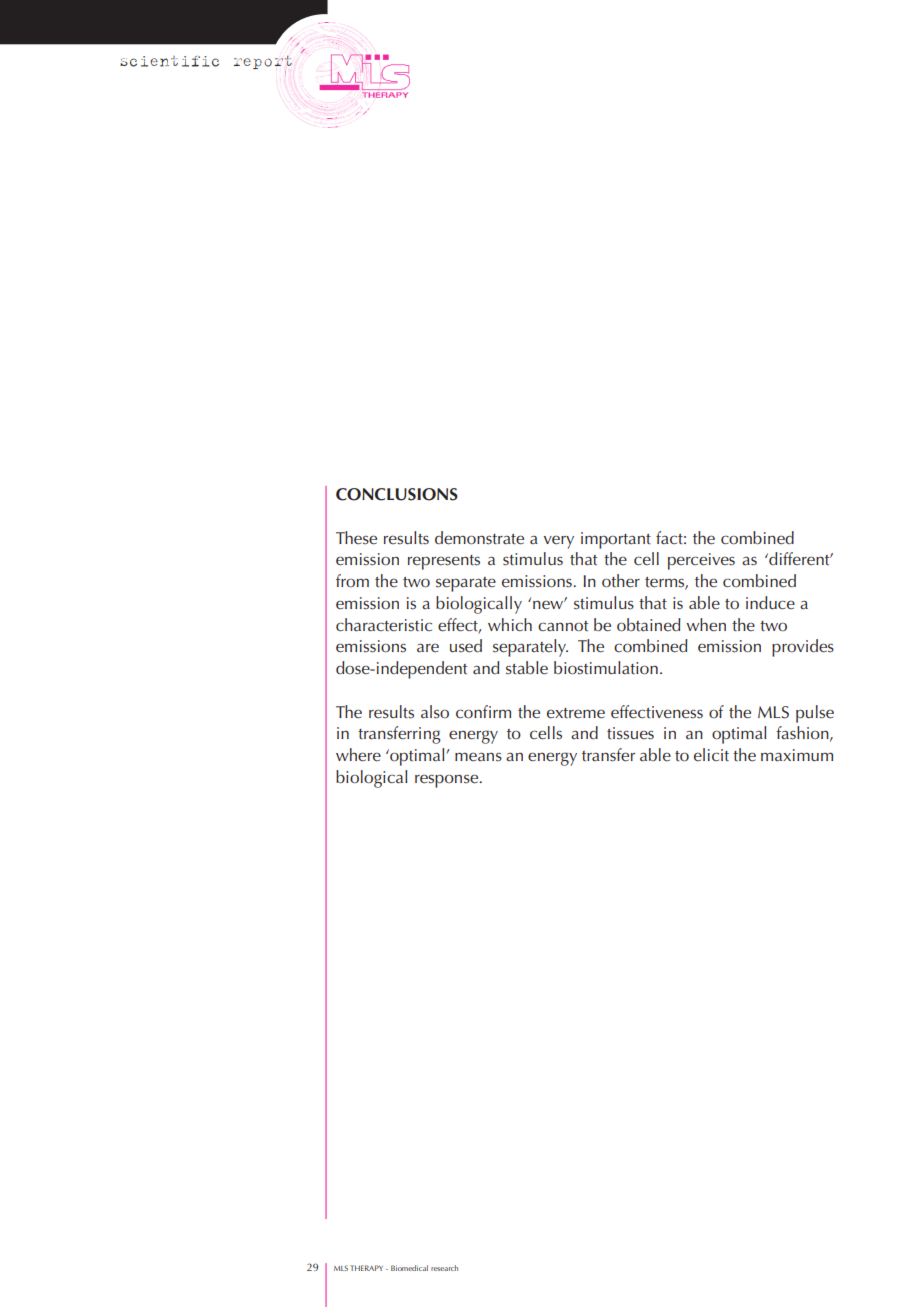 The width and height of the page is (924, 1308). What do you see at coordinates (479, 538) in the page?
I see `demonstrate` at bounding box center [479, 538].
